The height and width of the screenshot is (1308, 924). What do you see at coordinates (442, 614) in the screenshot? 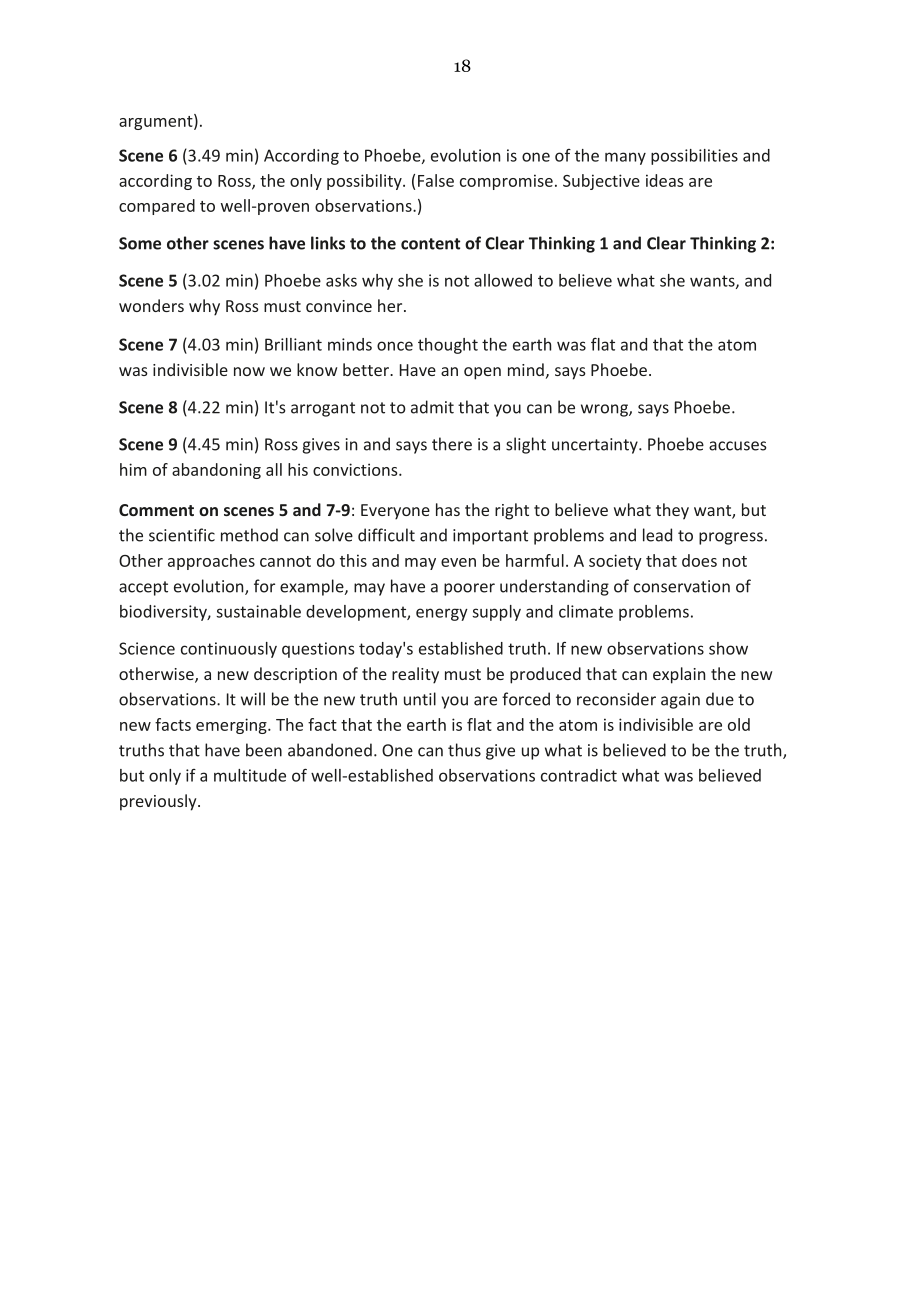
I see `energy` at bounding box center [442, 614].
